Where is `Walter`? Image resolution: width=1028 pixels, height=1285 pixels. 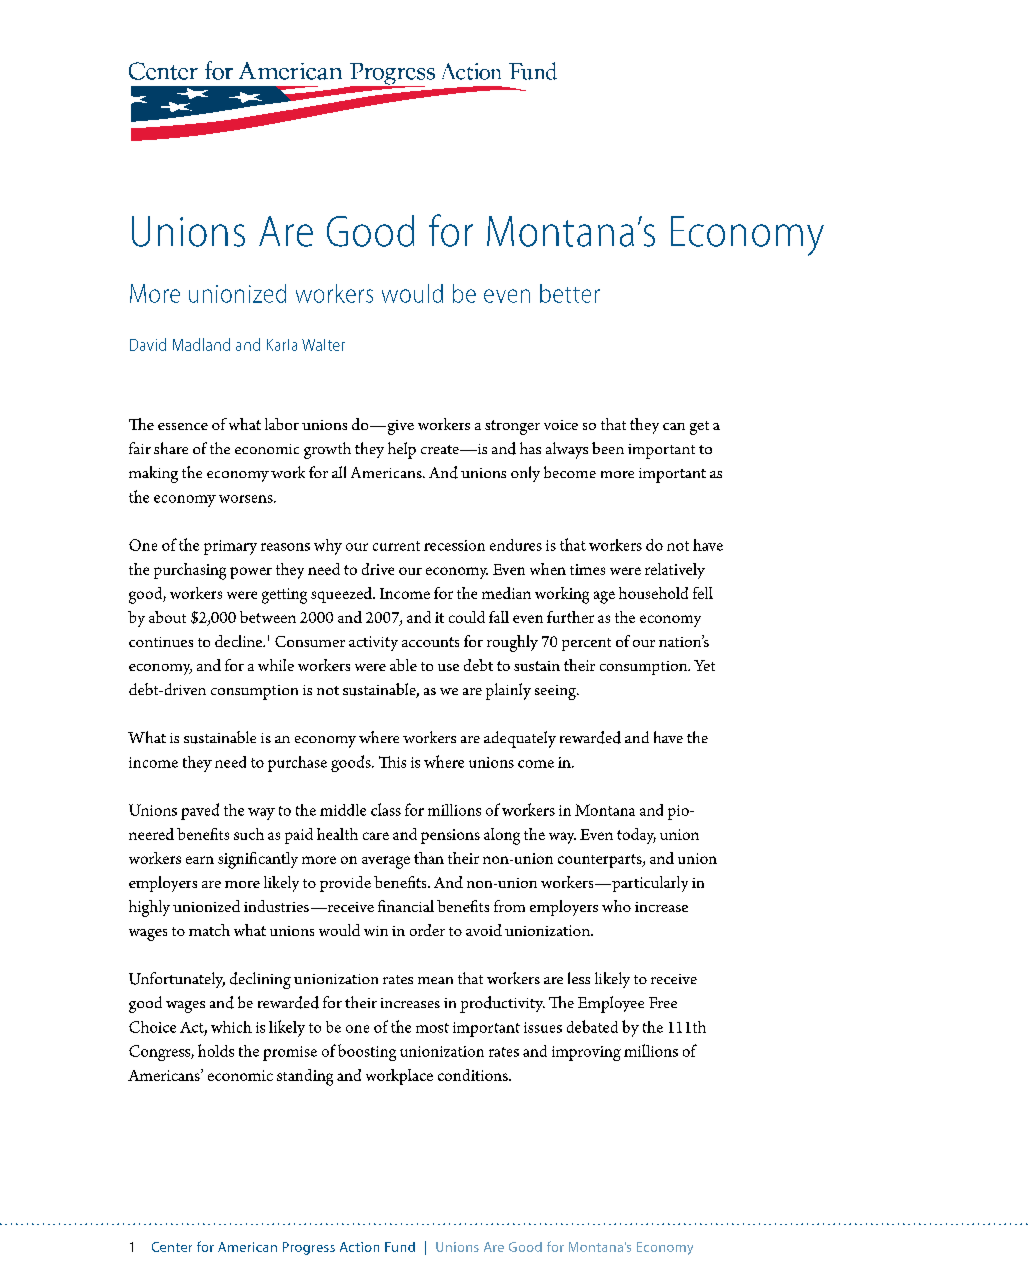
Walter is located at coordinates (323, 345).
